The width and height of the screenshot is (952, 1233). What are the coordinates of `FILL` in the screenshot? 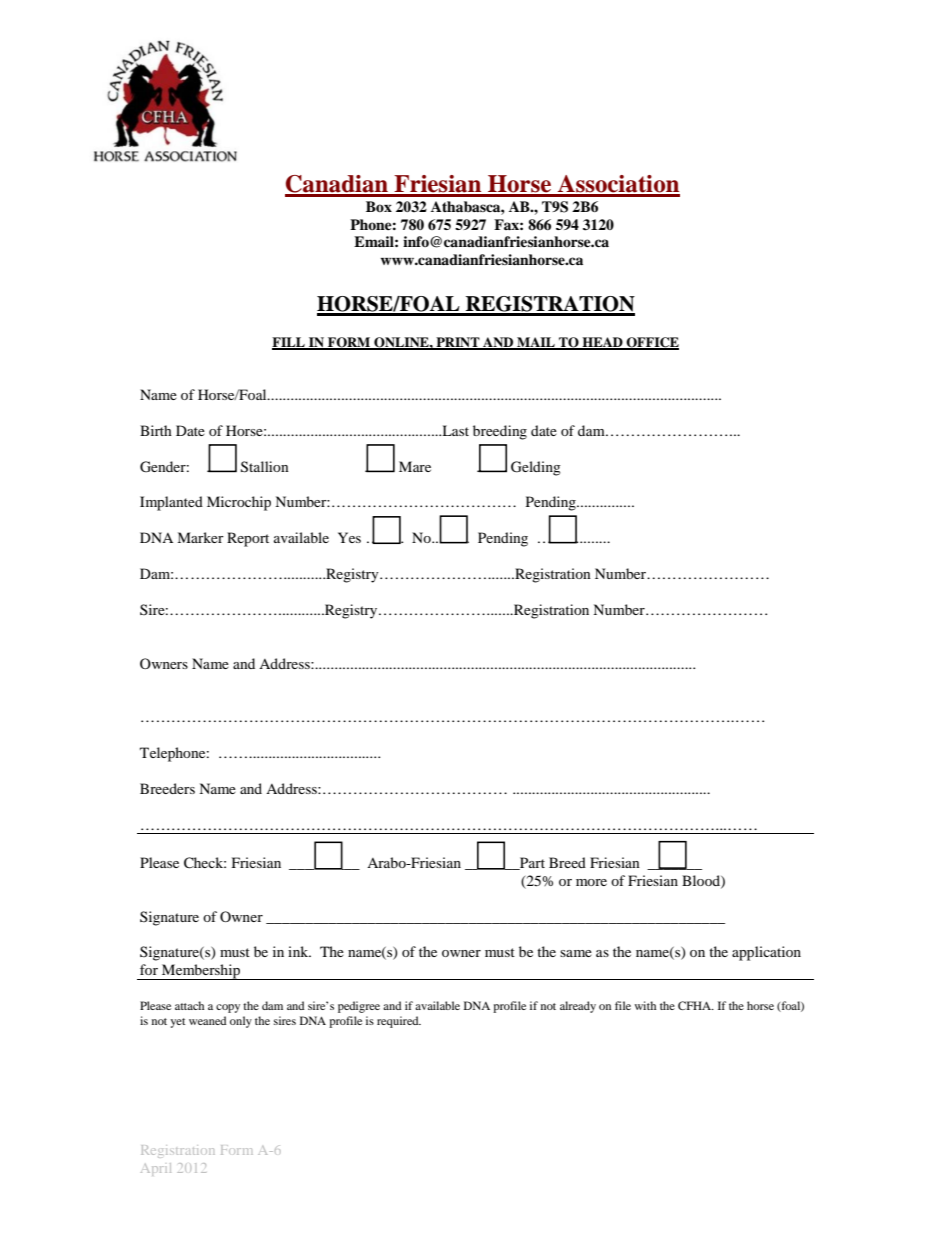 It's located at (289, 343).
